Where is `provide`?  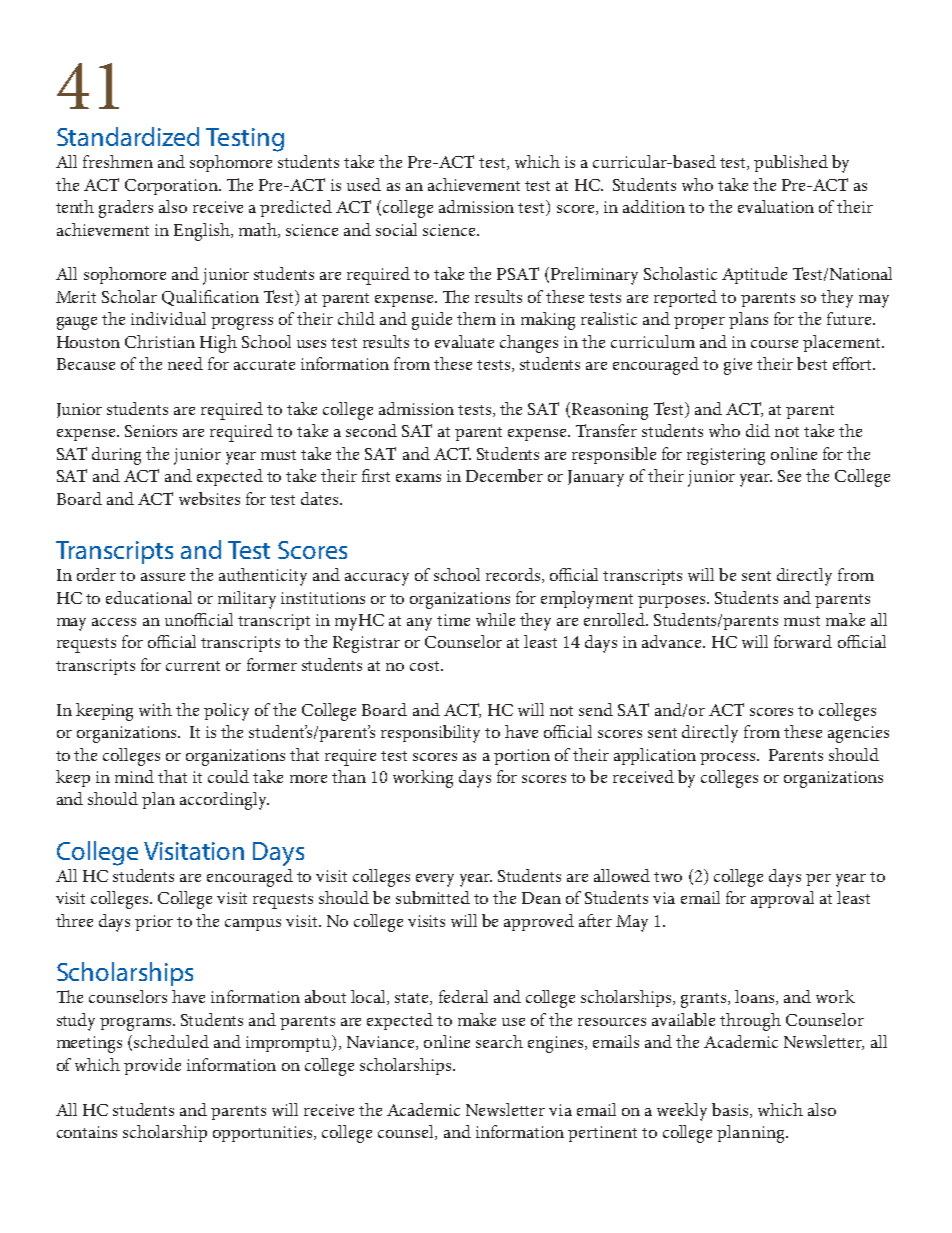
provide is located at coordinates (152, 1066).
